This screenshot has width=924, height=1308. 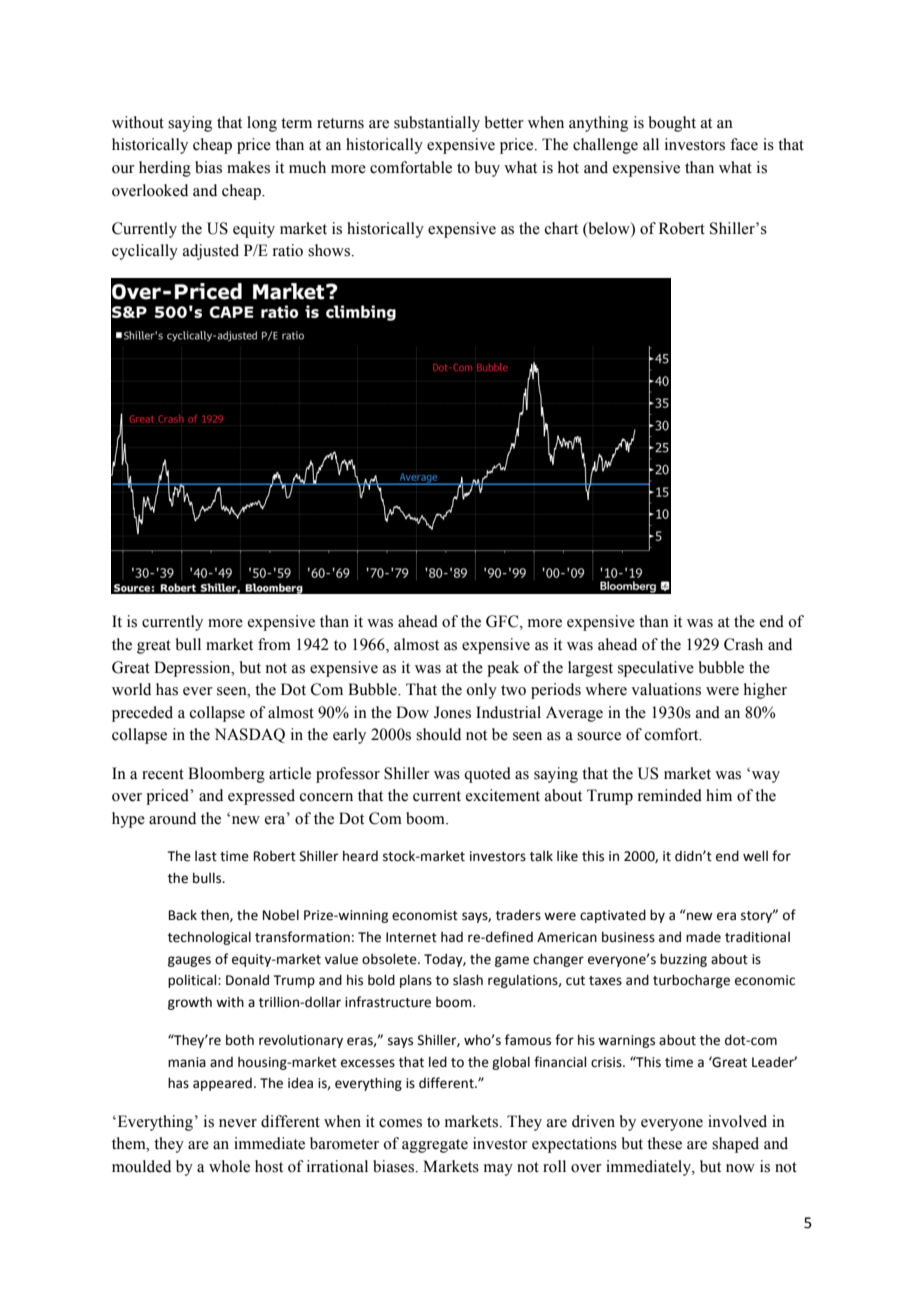 I want to click on herding, so click(x=165, y=169).
